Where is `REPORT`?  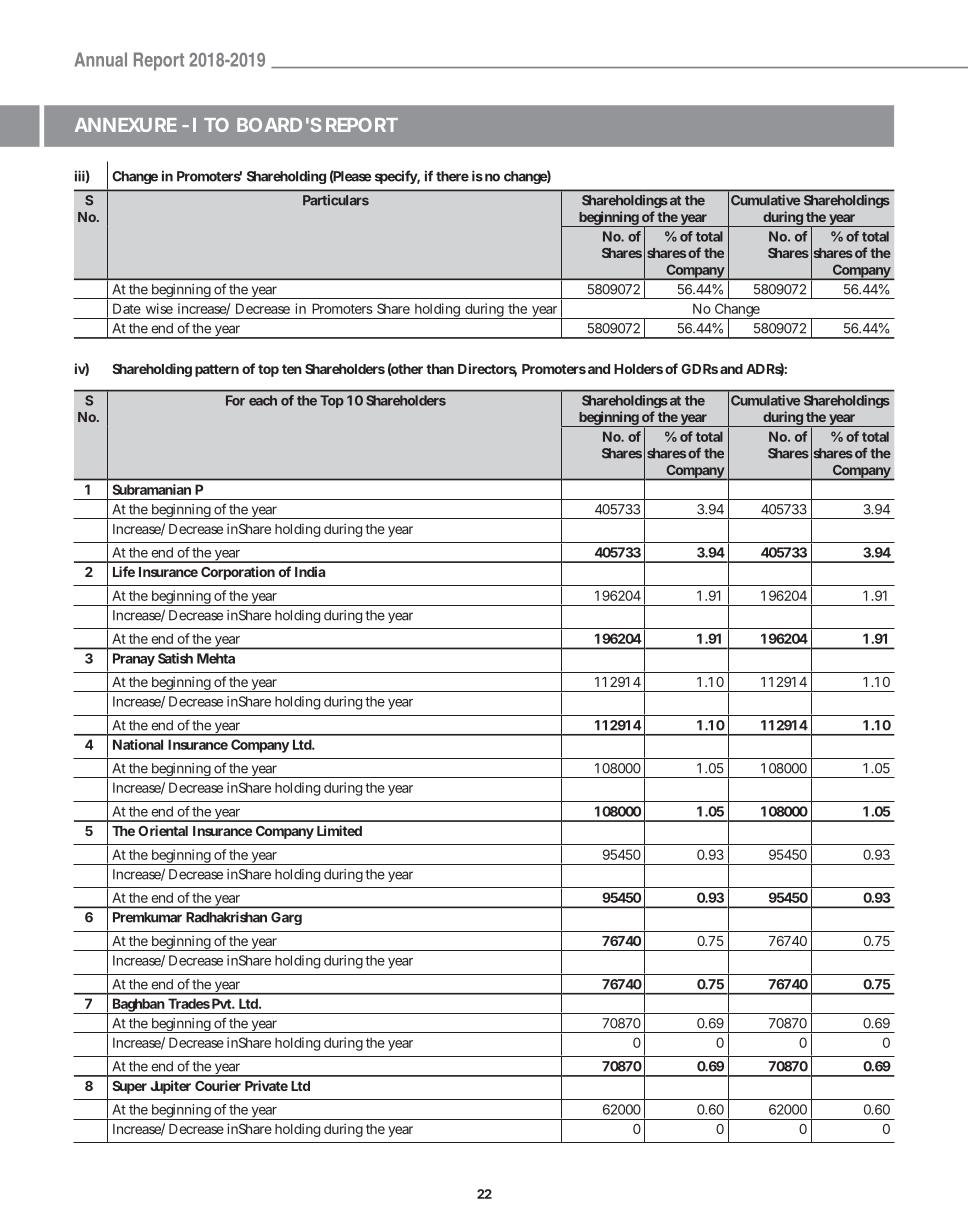
REPORT is located at coordinates (361, 125).
